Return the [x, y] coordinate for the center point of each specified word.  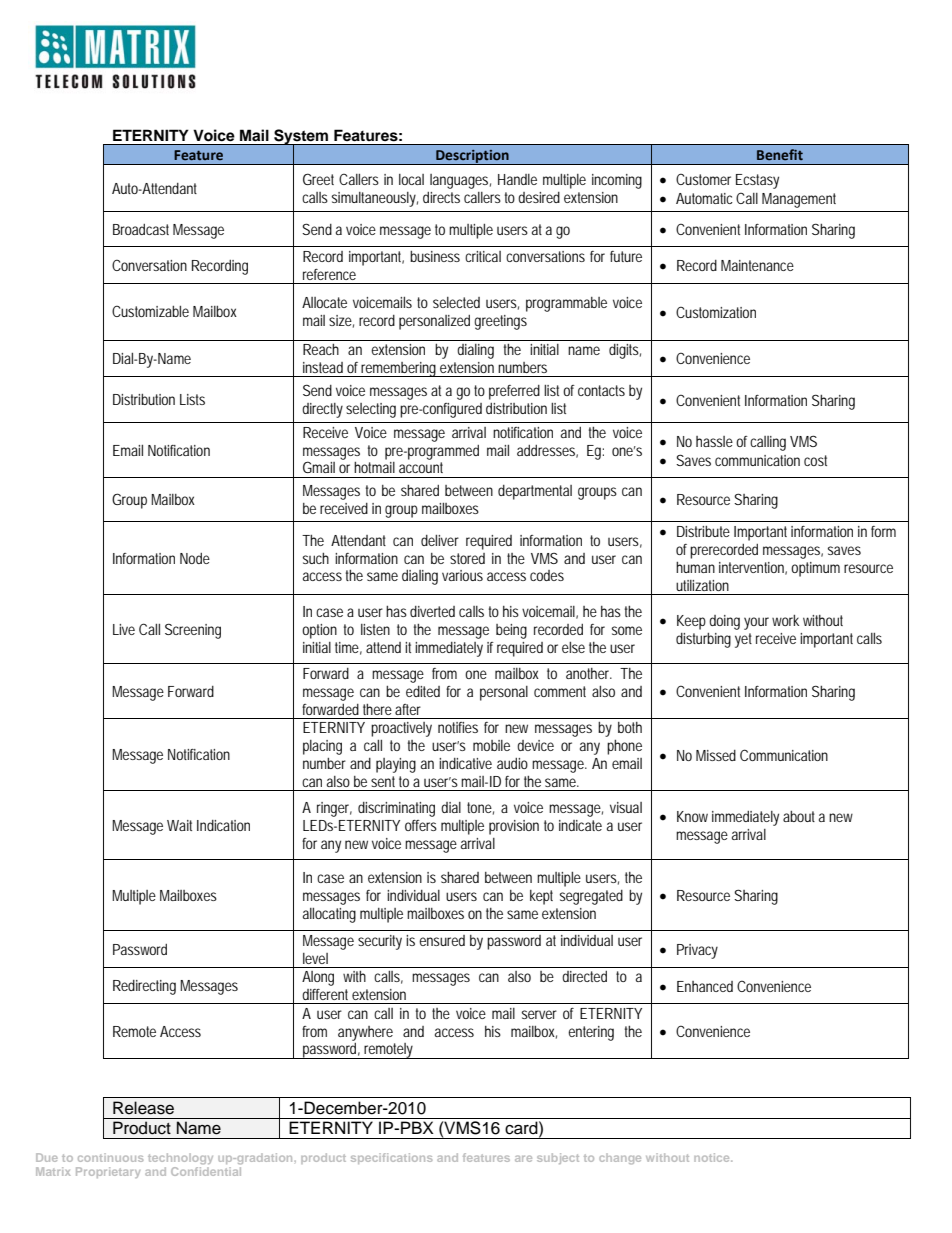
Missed [716, 755]
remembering [399, 369]
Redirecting [144, 987]
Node [195, 558]
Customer [703, 179]
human [695, 567]
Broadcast [141, 229]
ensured [442, 940]
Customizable [150, 311]
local [411, 179]
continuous [110, 1157]
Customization [716, 312]
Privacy [697, 951]
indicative [465, 763]
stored [467, 558]
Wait [179, 825]
